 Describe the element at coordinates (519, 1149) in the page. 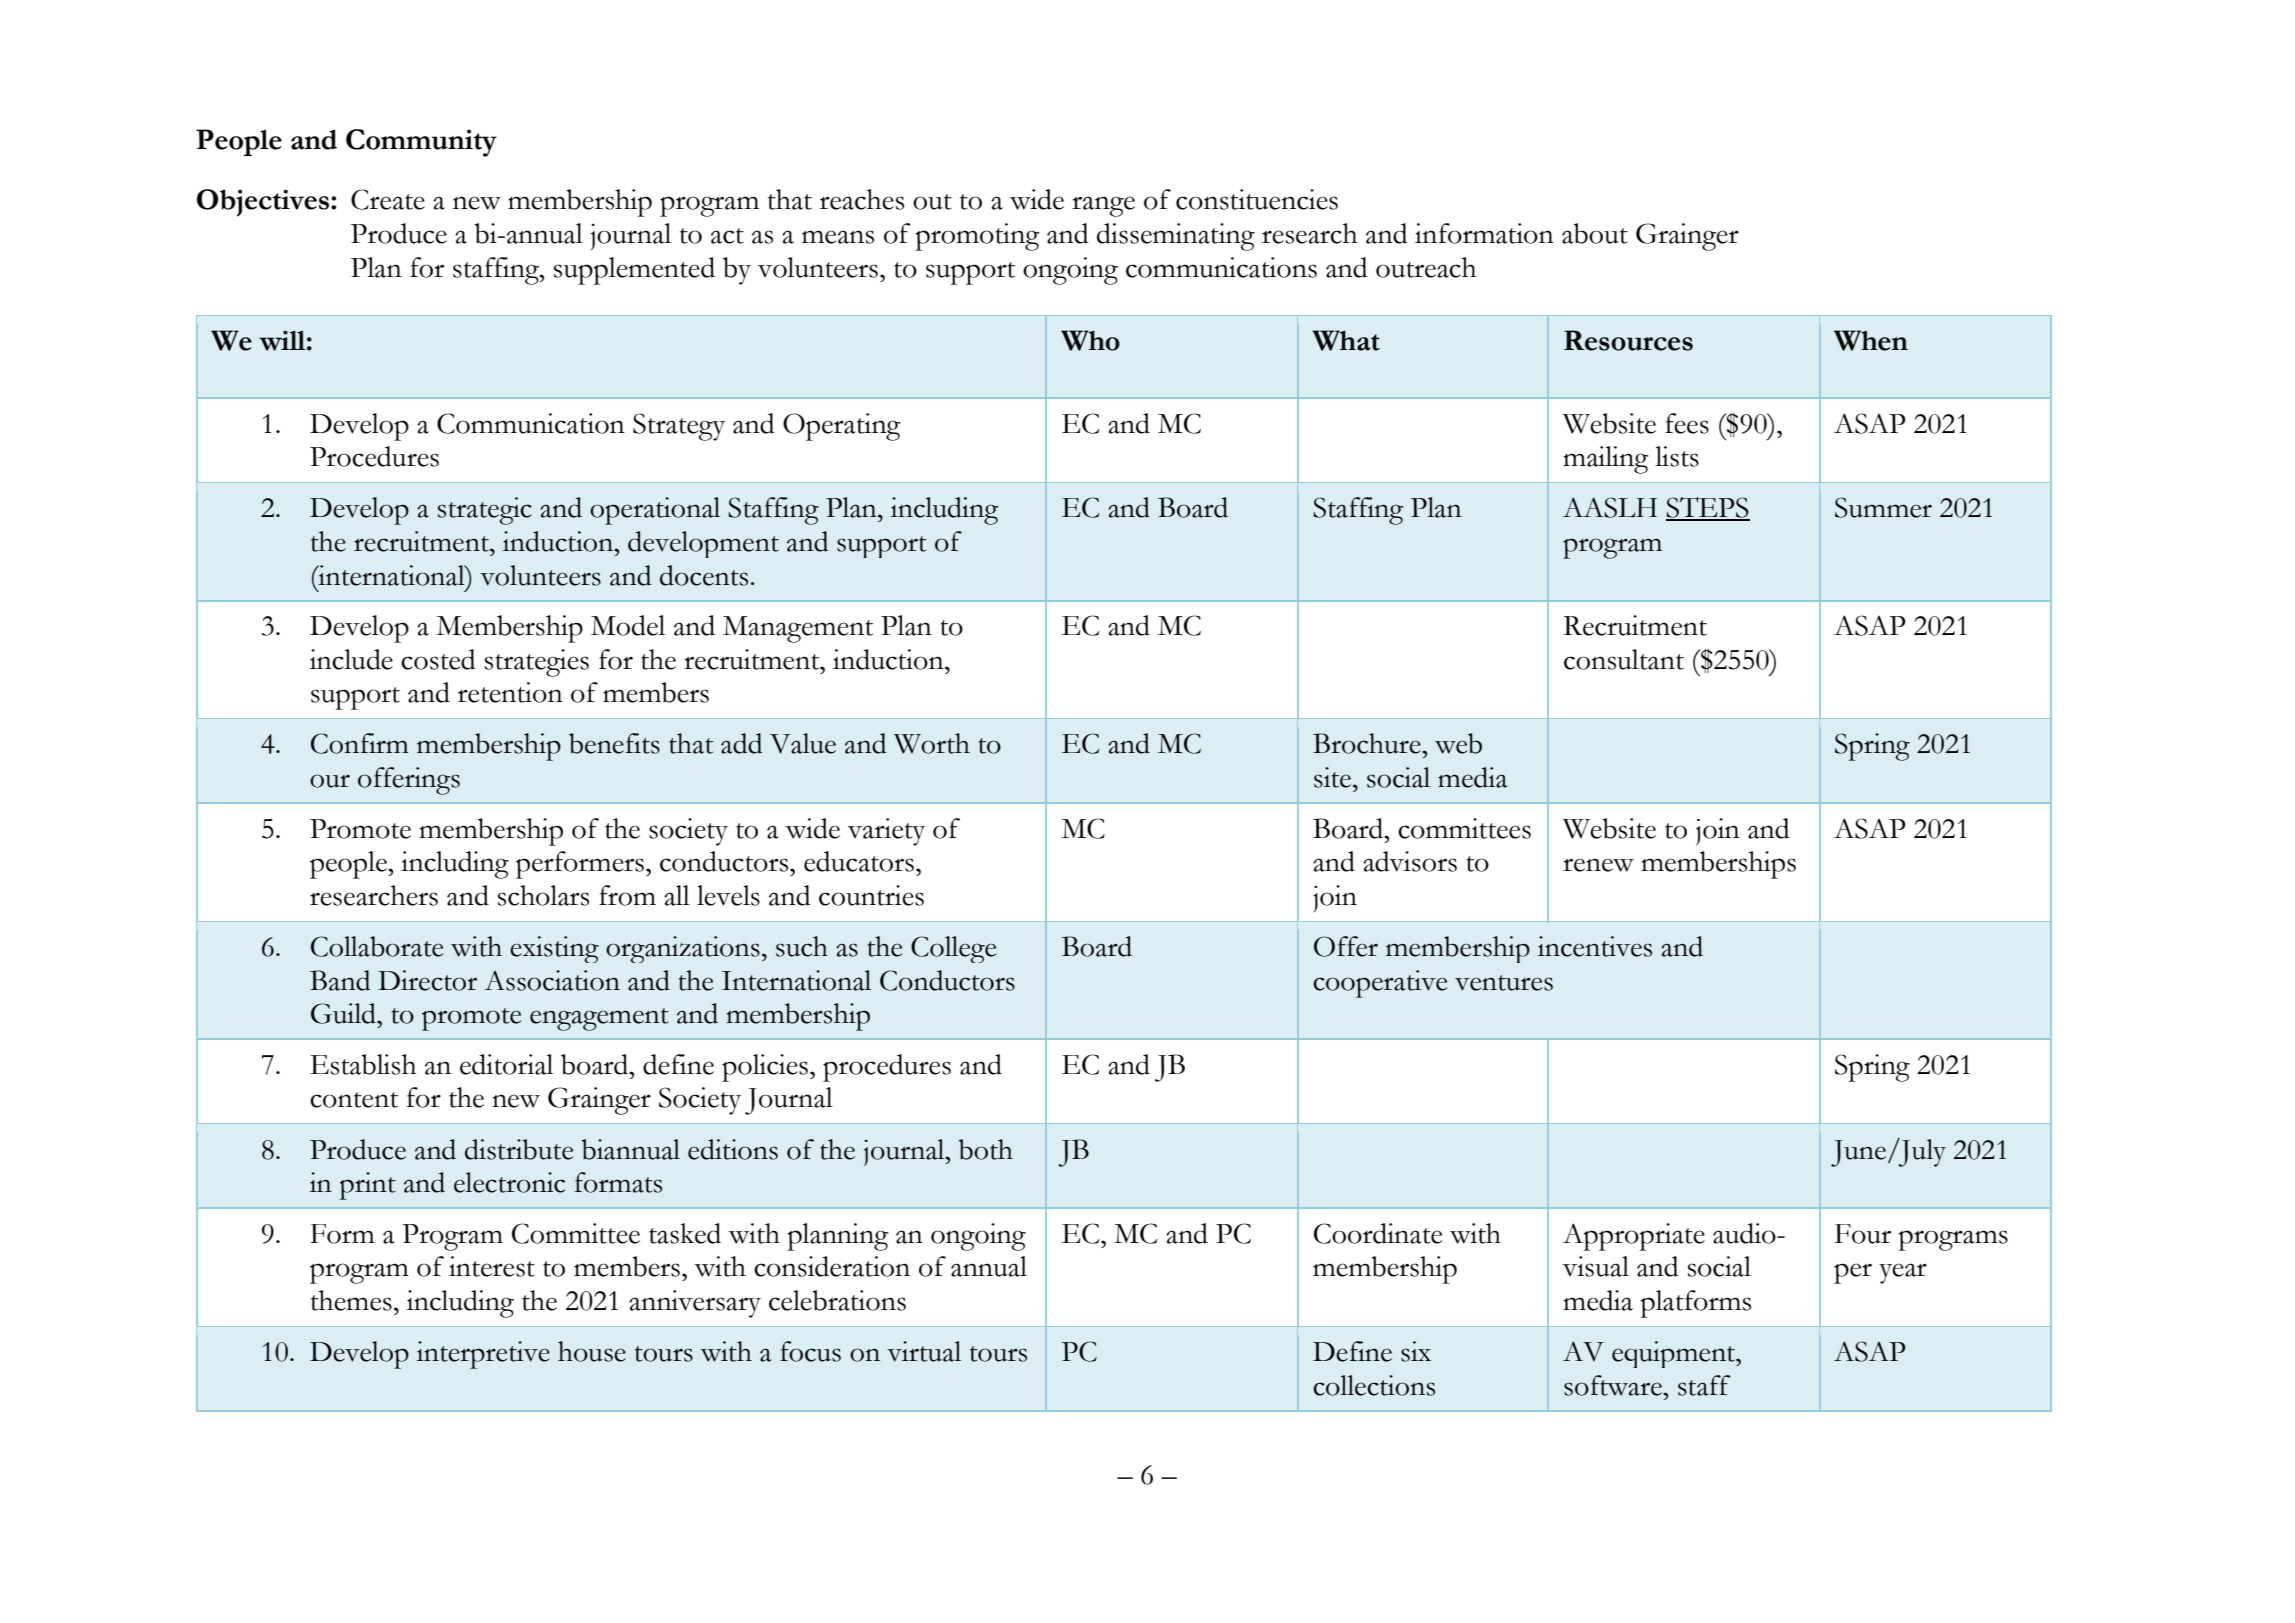

I see `distribute` at that location.
